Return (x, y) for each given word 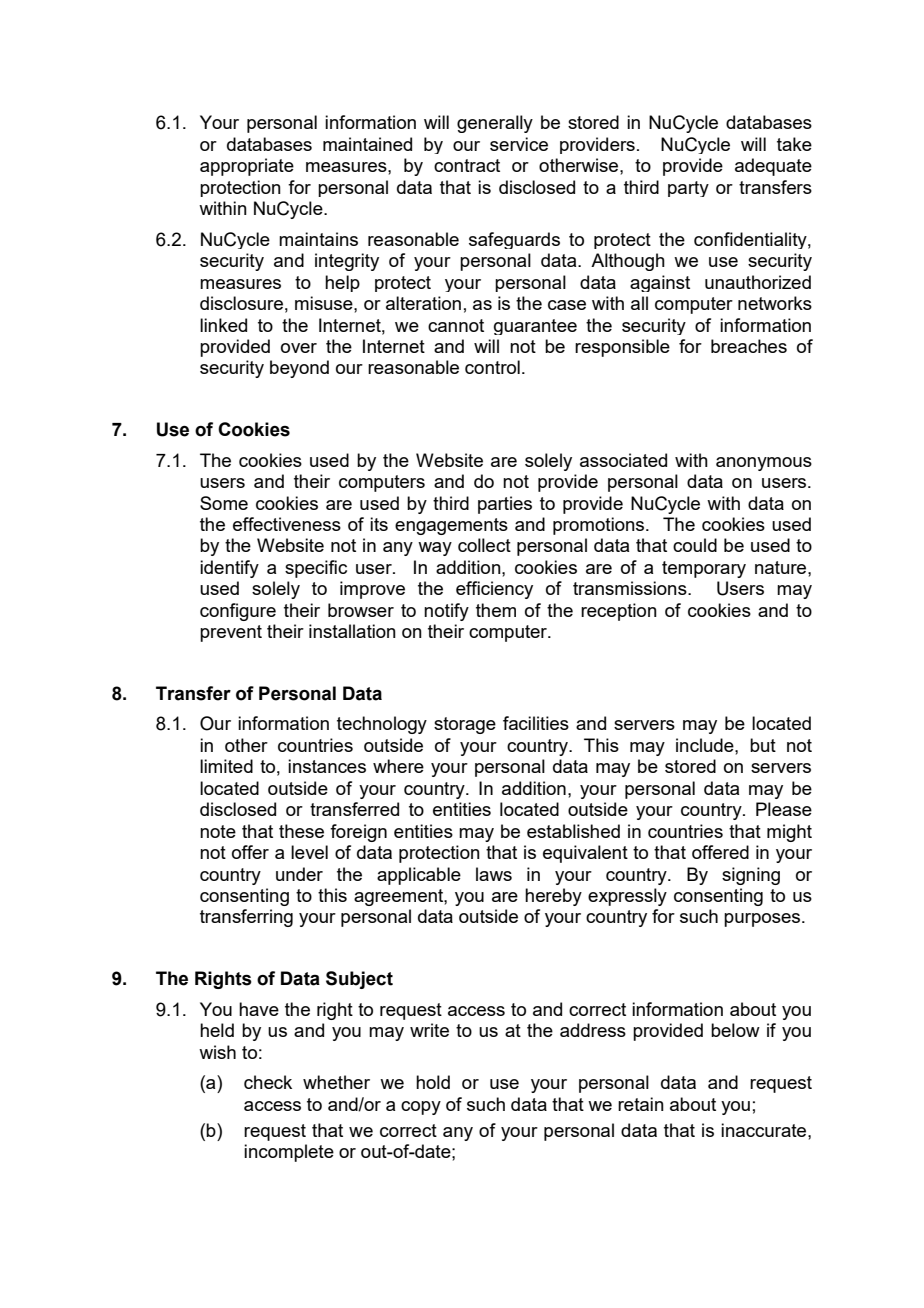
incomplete (289, 1153)
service (519, 144)
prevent (231, 633)
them (496, 610)
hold (433, 1082)
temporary (704, 569)
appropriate (247, 167)
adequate (773, 167)
